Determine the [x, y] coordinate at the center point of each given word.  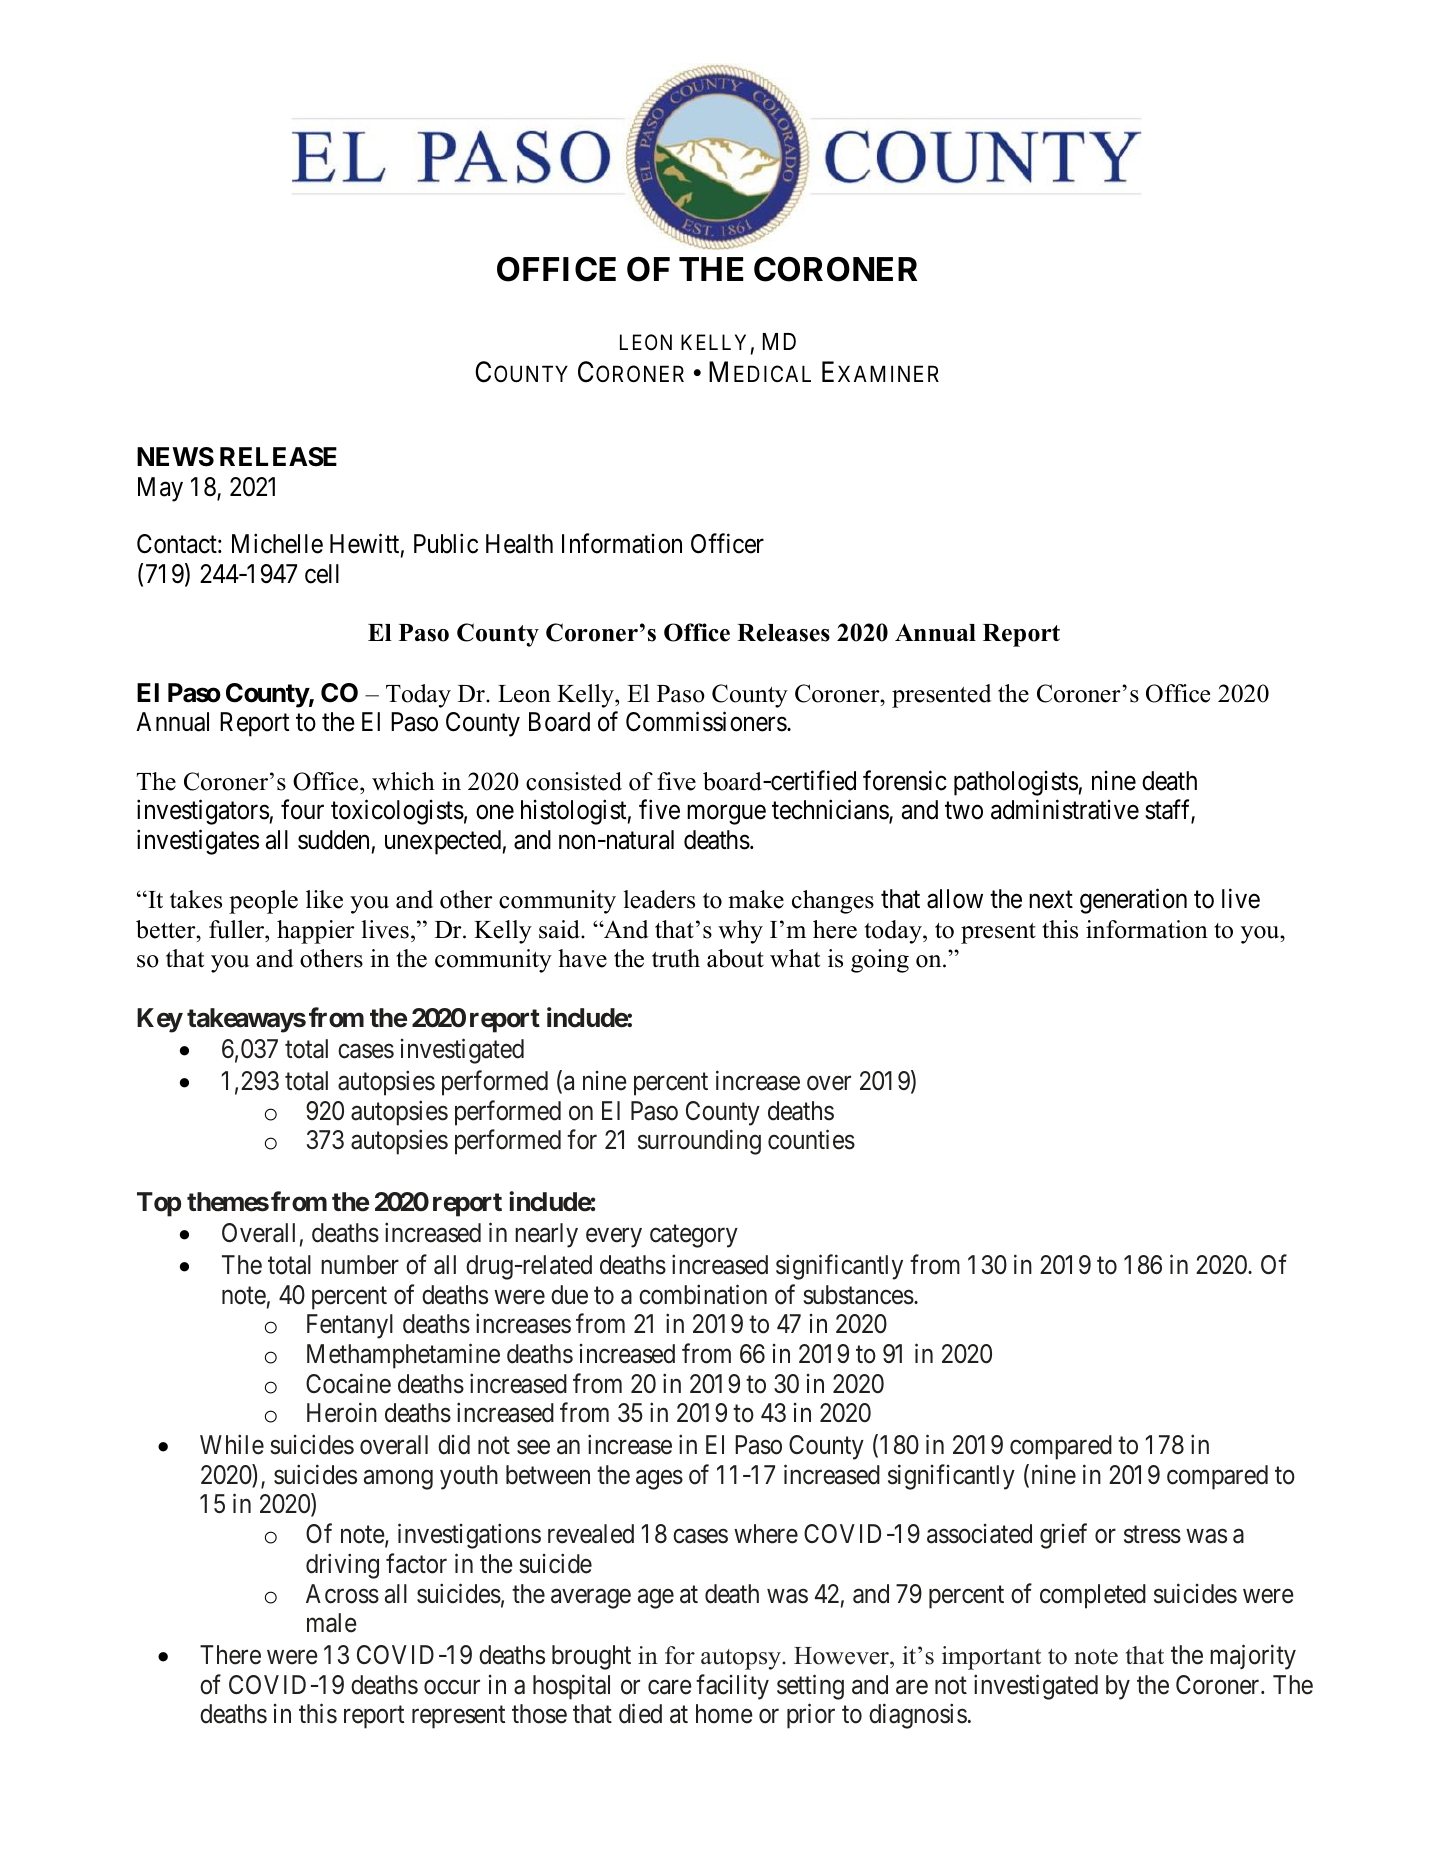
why [740, 932]
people [263, 902]
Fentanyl [350, 1326]
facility [732, 1687]
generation [1133, 901]
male [332, 1623]
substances [858, 1295]
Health [519, 544]
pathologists [1016, 783]
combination [703, 1294]
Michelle [277, 543]
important [991, 1658]
